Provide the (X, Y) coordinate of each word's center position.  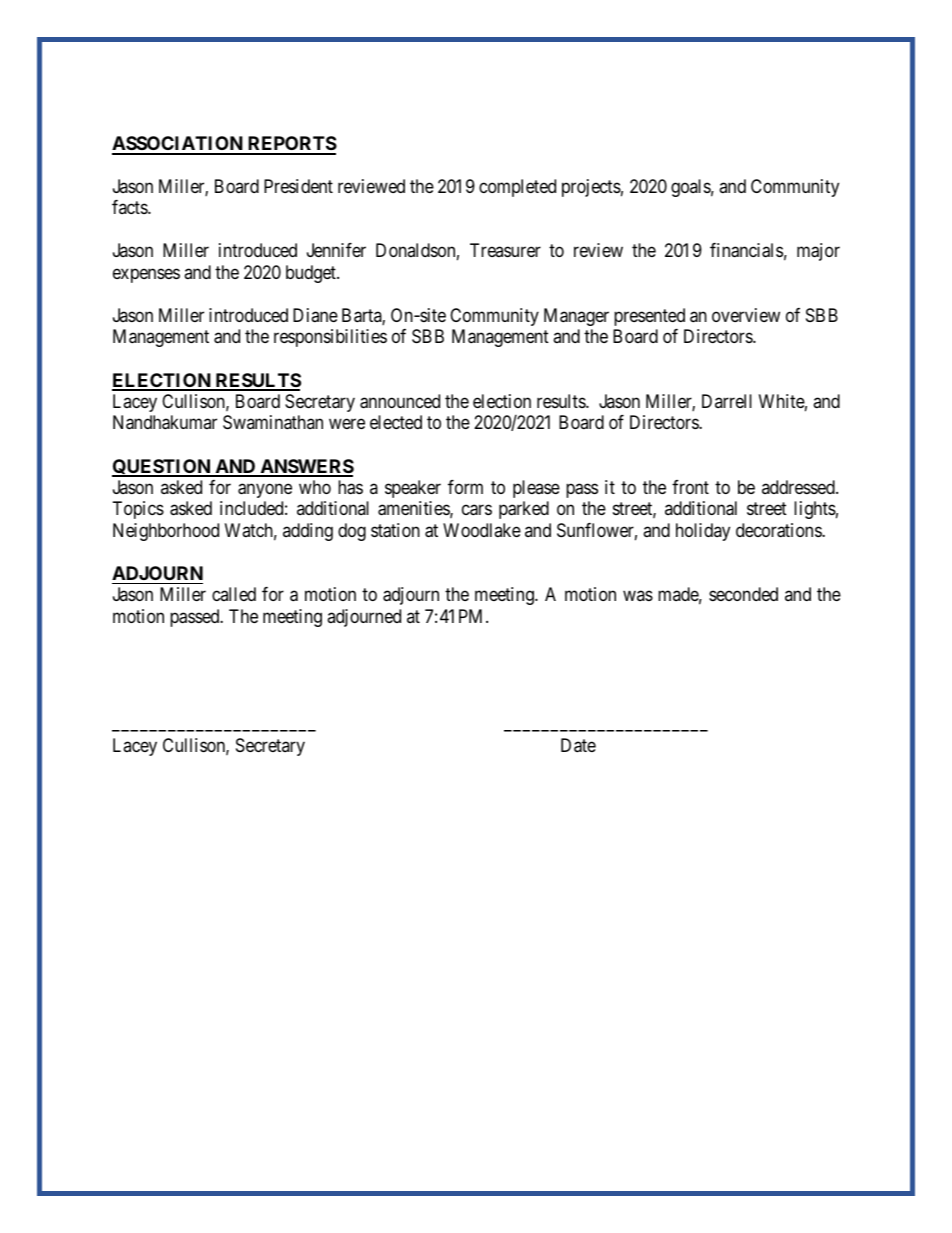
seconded (743, 594)
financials (746, 250)
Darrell (727, 401)
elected (396, 422)
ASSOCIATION (178, 145)
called (234, 594)
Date (578, 745)
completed (517, 188)
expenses (146, 275)
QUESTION (162, 468)
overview (746, 315)
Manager (576, 317)
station (395, 530)
